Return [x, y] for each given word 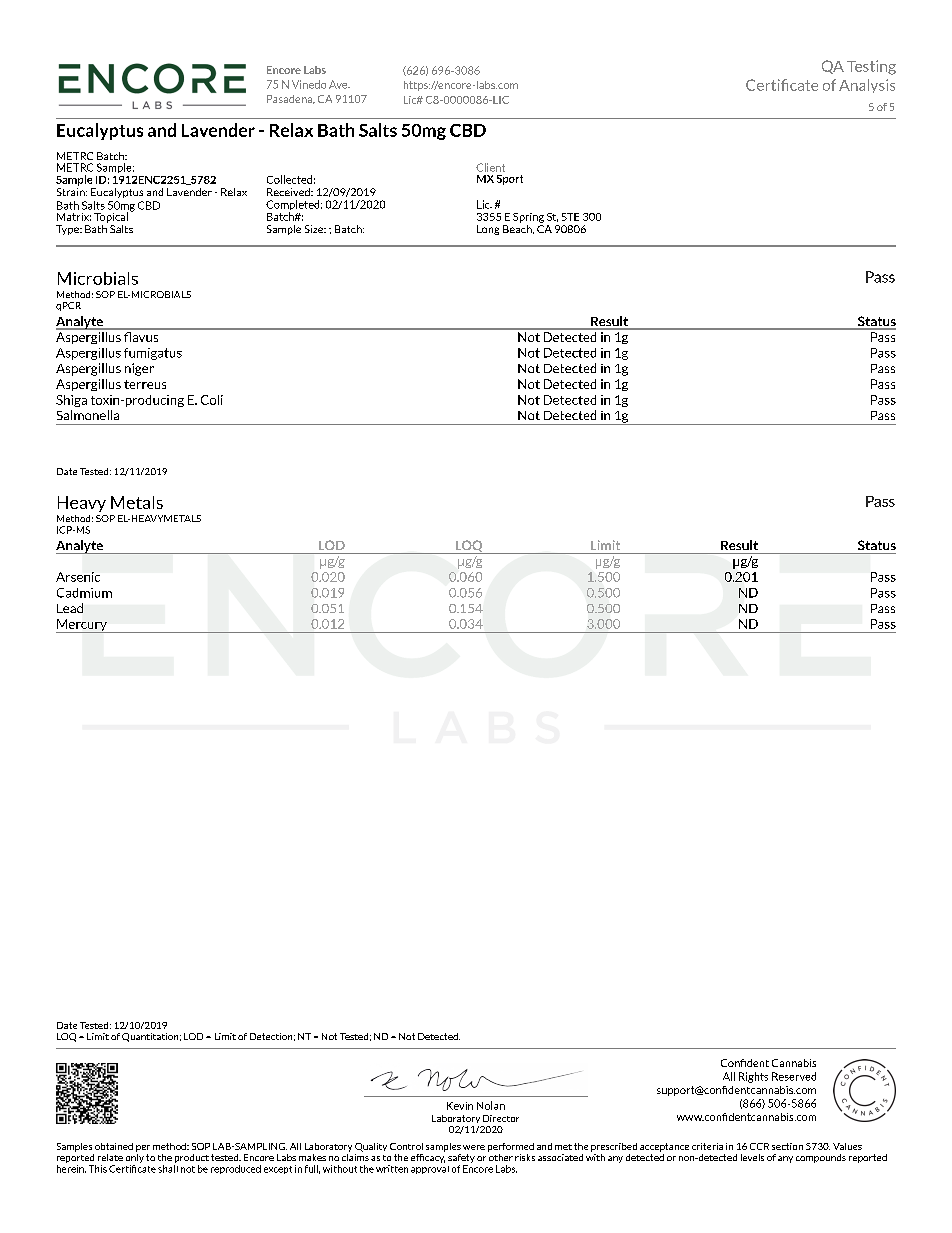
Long [488, 230]
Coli [212, 400]
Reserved [794, 1076]
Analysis [867, 86]
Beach [518, 228]
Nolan [491, 1105]
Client [490, 167]
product [192, 1158]
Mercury [82, 626]
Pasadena [291, 99]
